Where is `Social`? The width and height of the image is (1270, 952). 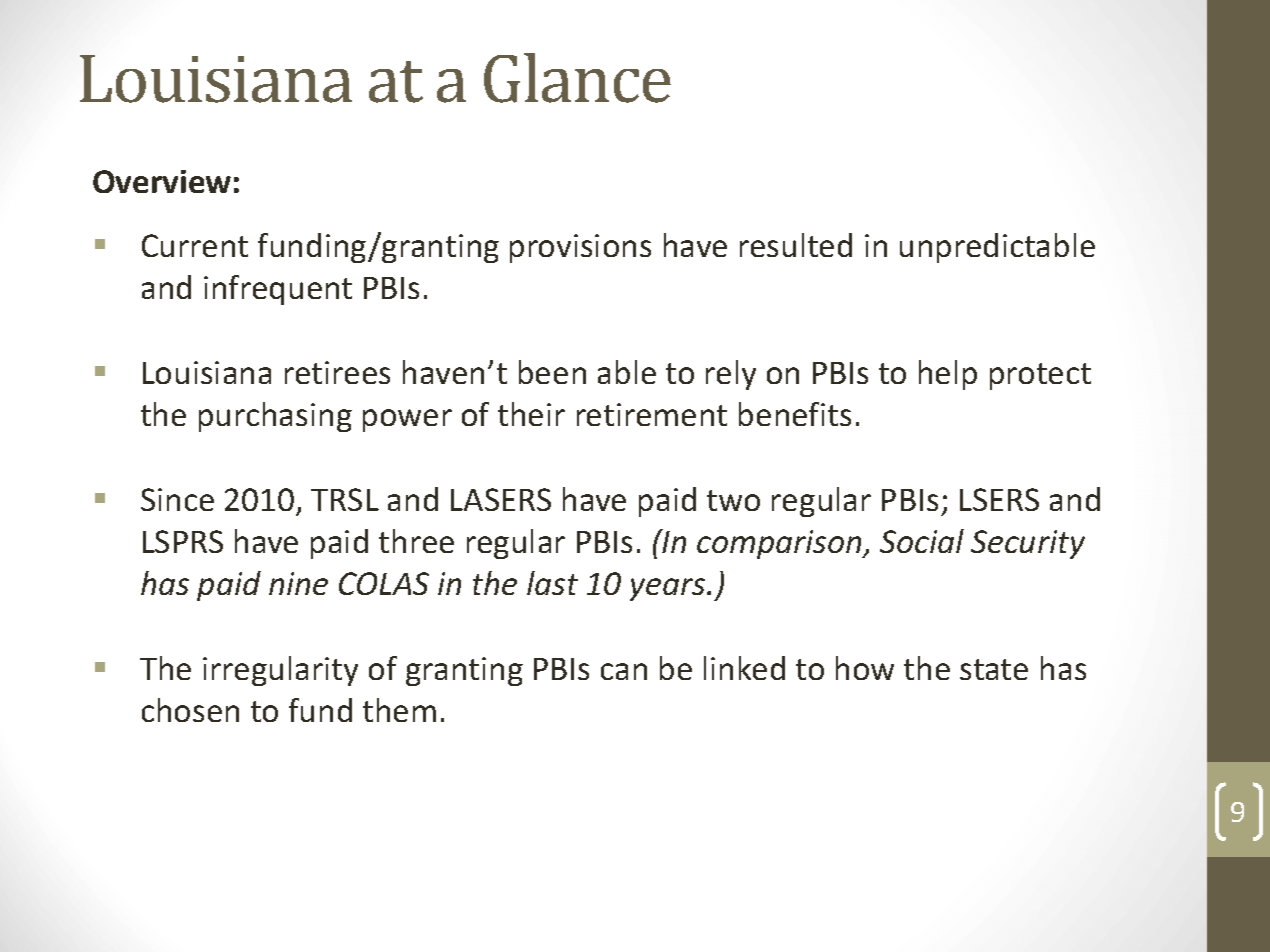
Social is located at coordinates (922, 541).
